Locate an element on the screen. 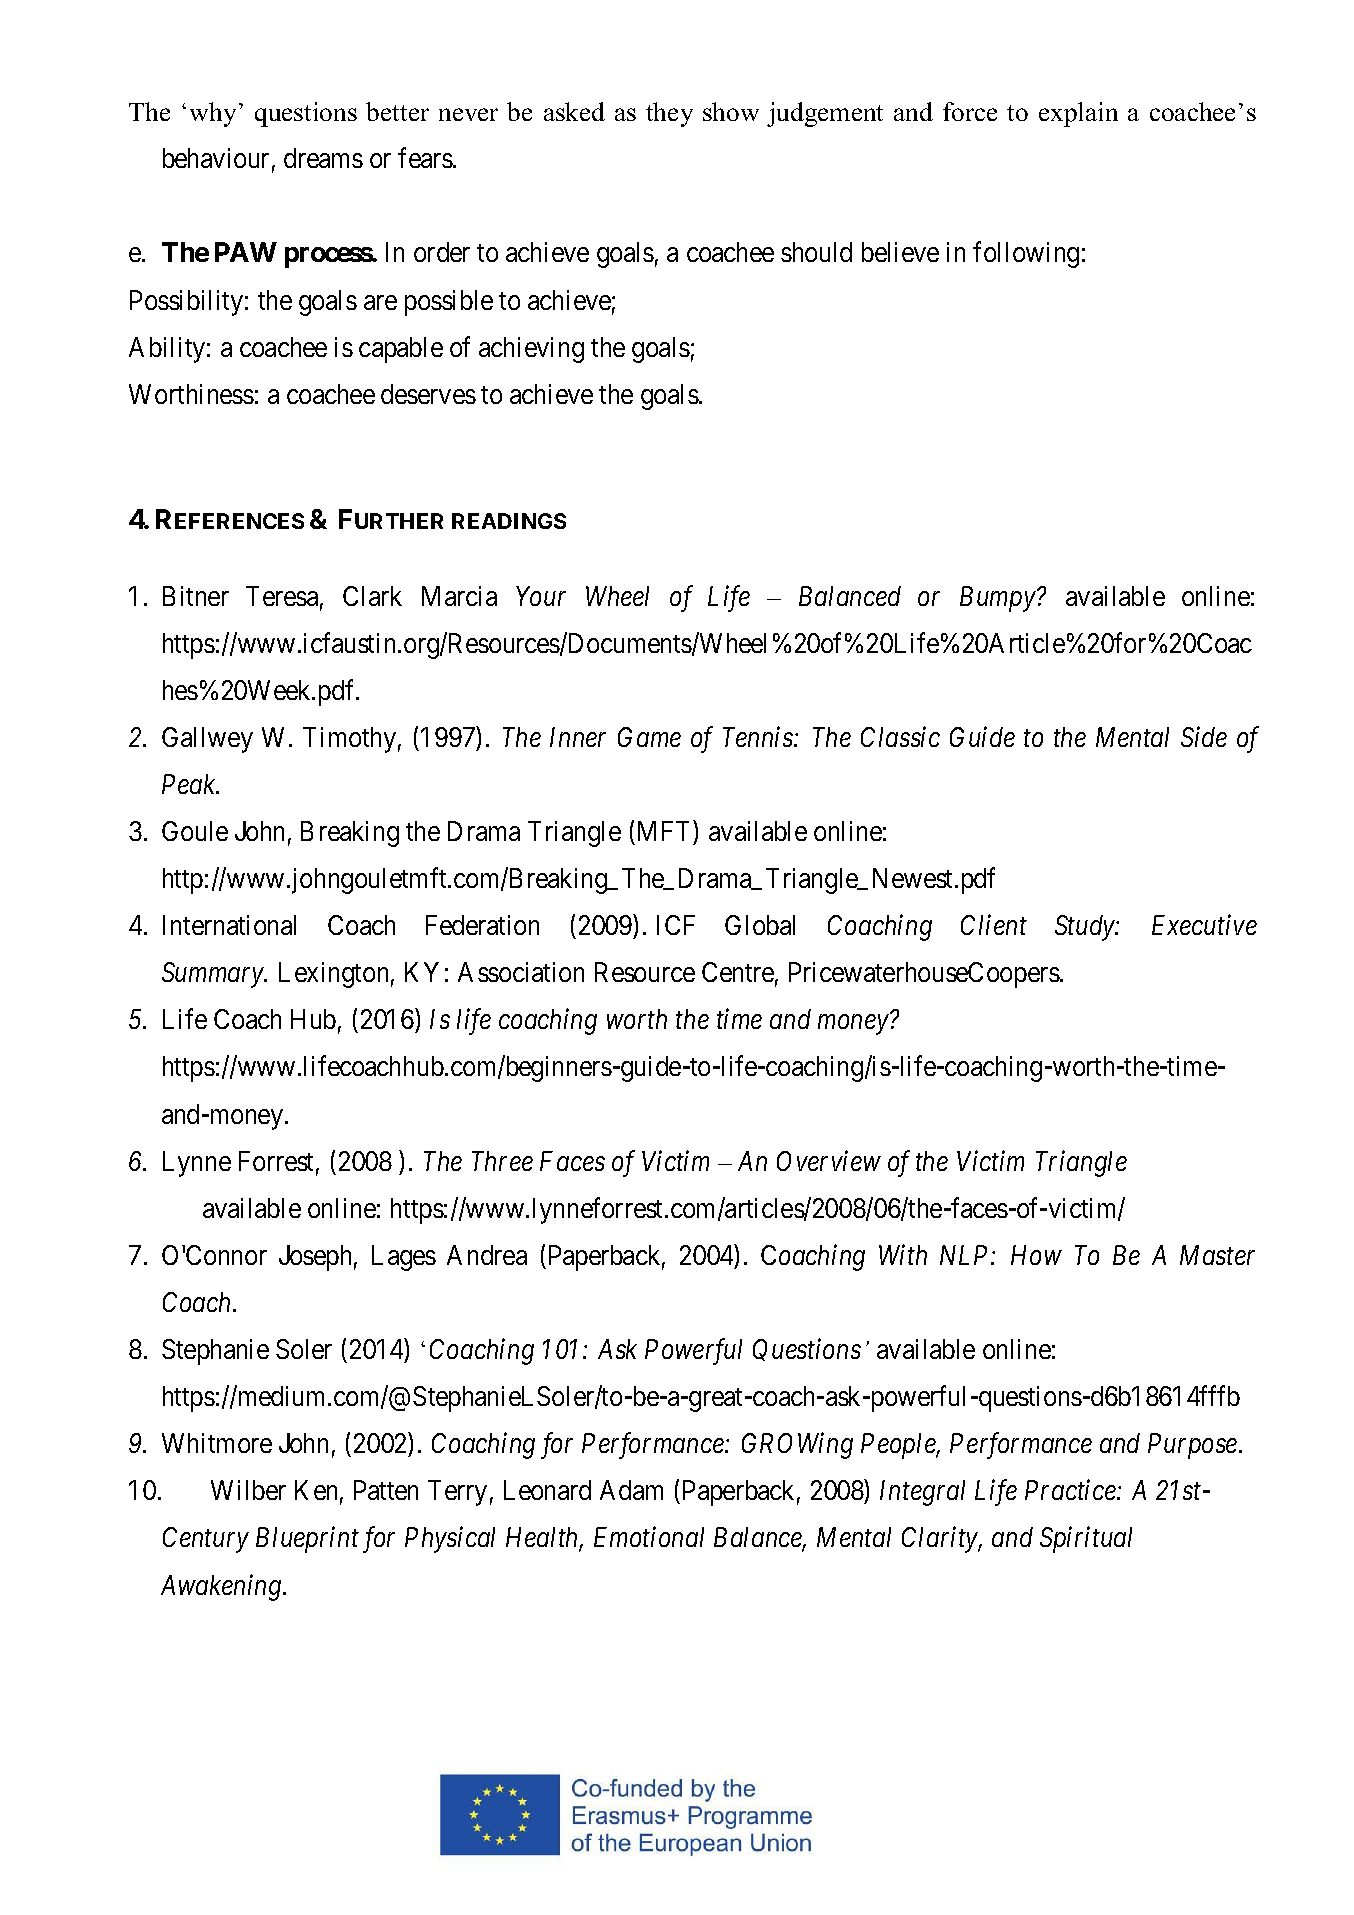 Image resolution: width=1354 pixels, height=1915 pixels. explain is located at coordinates (1078, 114).
